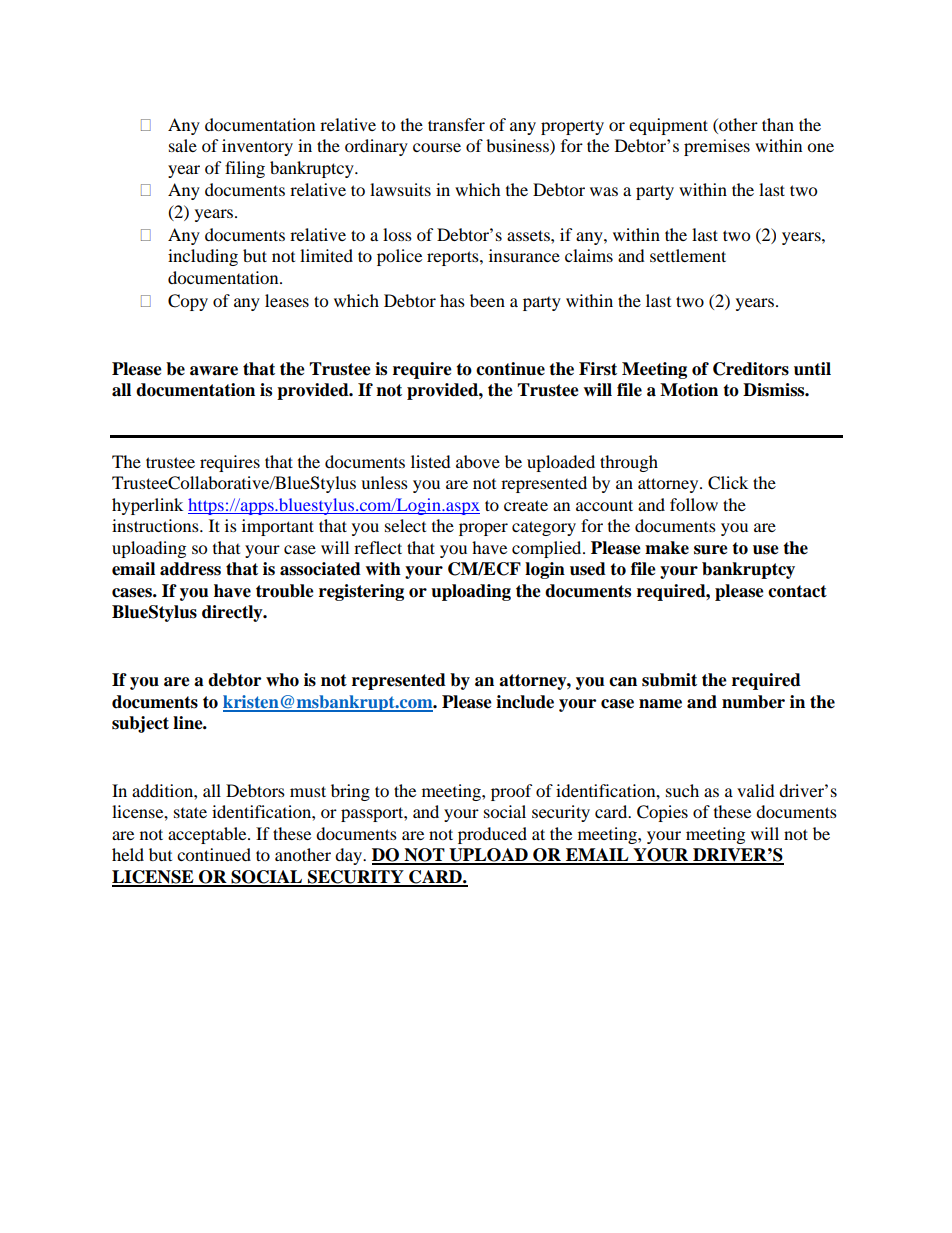 This document has height=1233, width=952. I want to click on course, so click(437, 147).
